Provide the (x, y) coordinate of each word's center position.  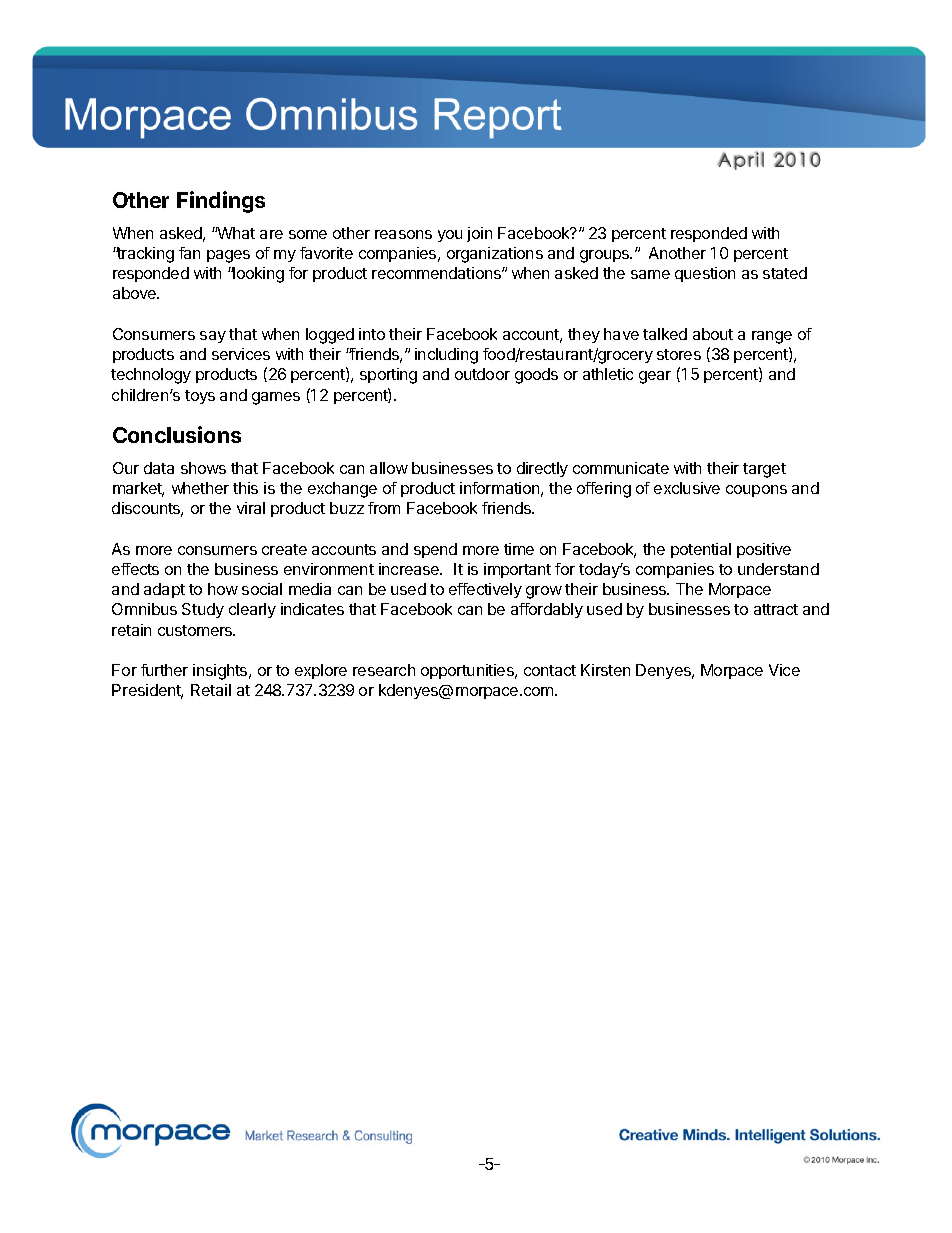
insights (221, 672)
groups (605, 256)
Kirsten (605, 670)
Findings (221, 202)
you (450, 236)
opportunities (468, 671)
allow (389, 468)
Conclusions (177, 434)
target (764, 470)
